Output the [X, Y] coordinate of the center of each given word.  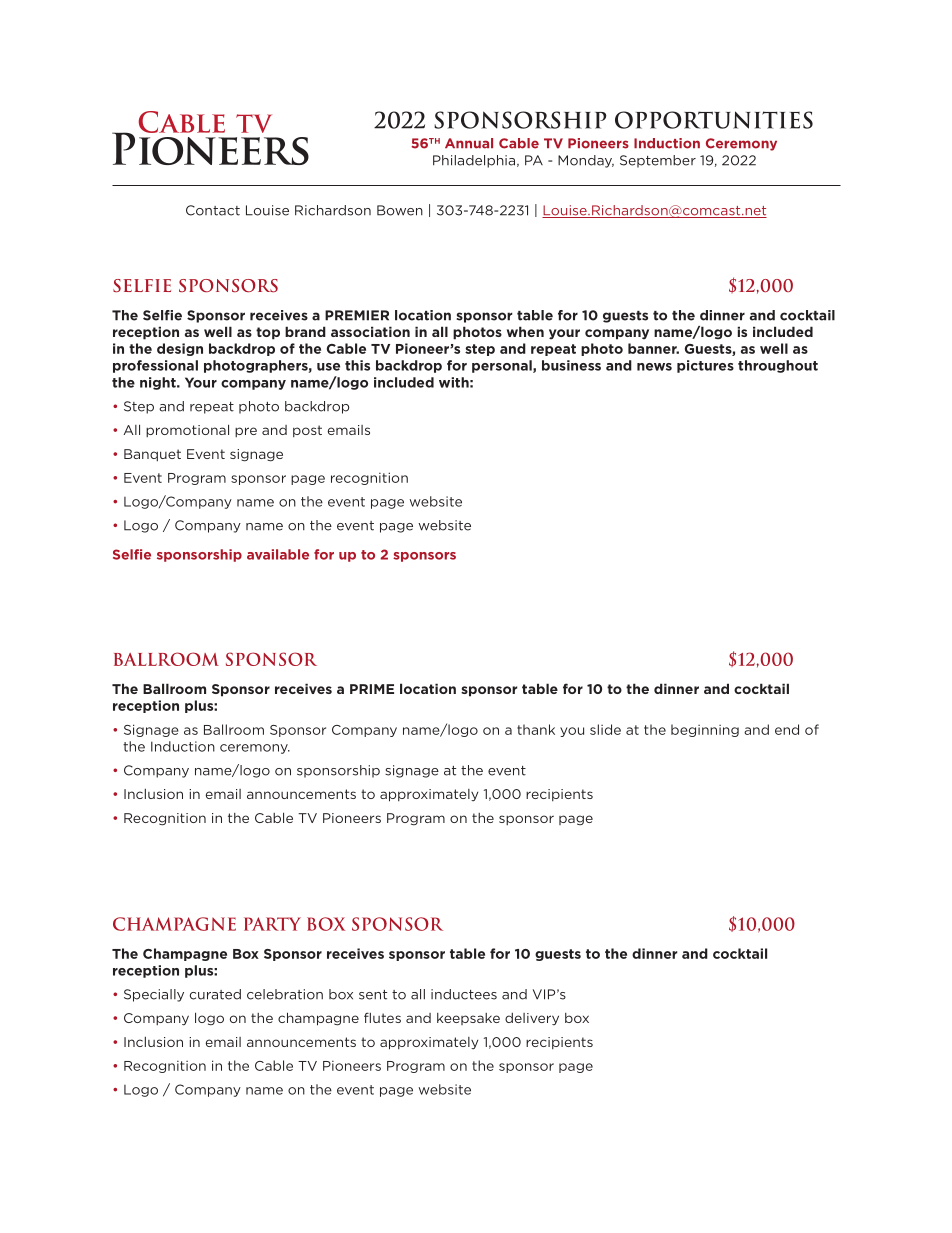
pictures [705, 366]
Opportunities [714, 120]
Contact [213, 210]
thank [536, 729]
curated [215, 994]
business [571, 365]
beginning [705, 730]
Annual [469, 143]
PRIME [372, 689]
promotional [187, 430]
